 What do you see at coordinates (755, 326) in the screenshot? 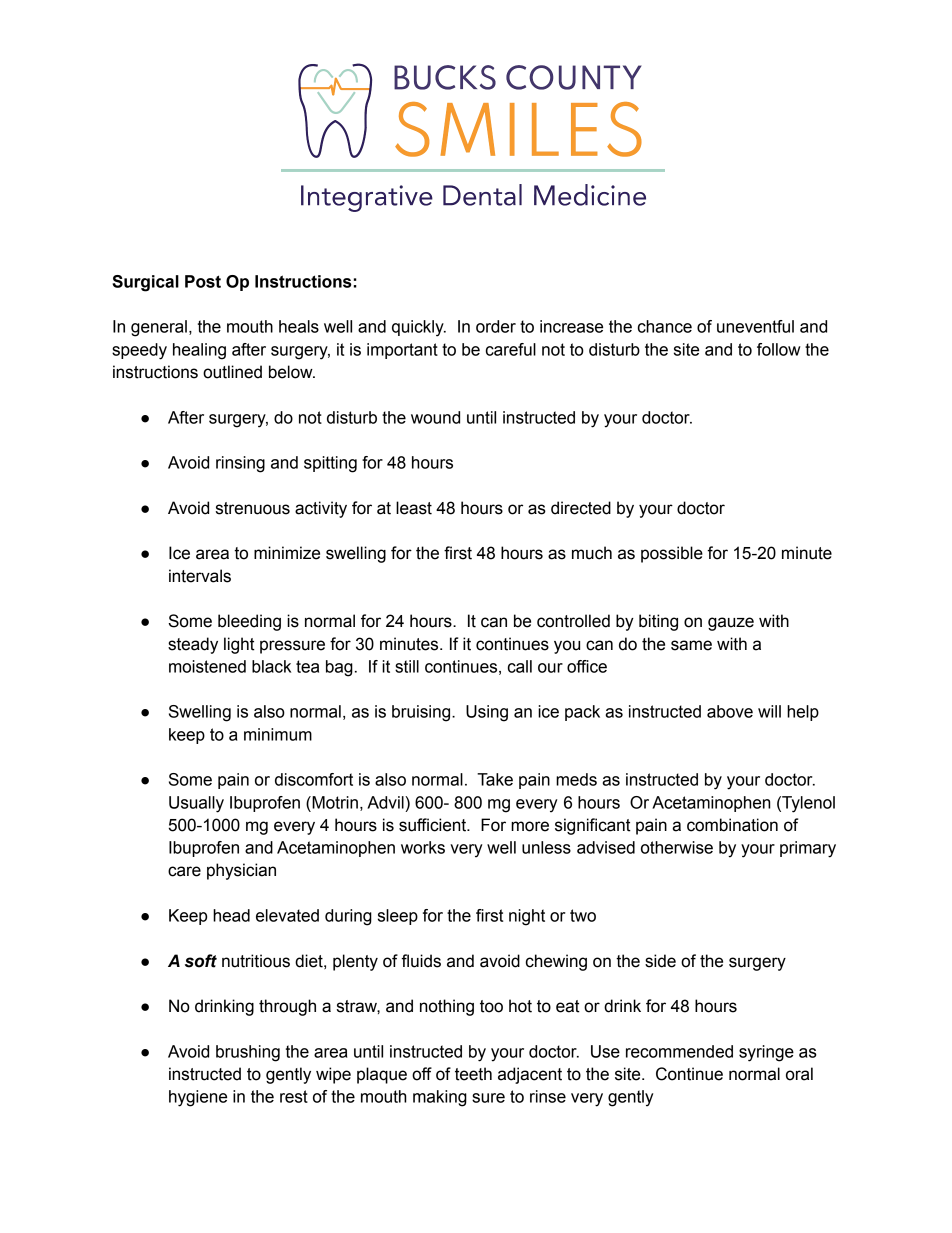
I see `uneventful` at bounding box center [755, 326].
